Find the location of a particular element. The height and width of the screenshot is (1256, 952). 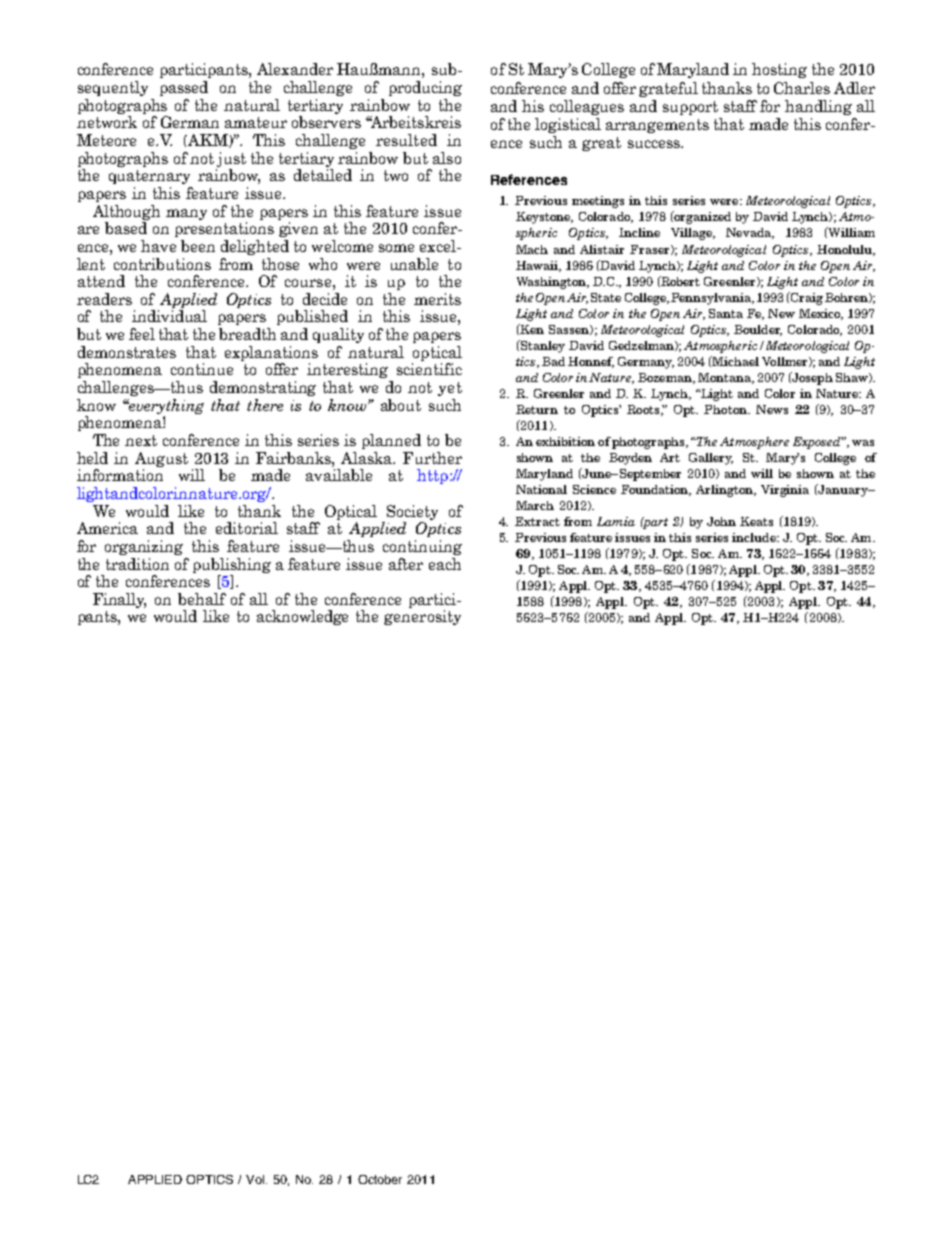

Vollmer is located at coordinates (786, 362).
